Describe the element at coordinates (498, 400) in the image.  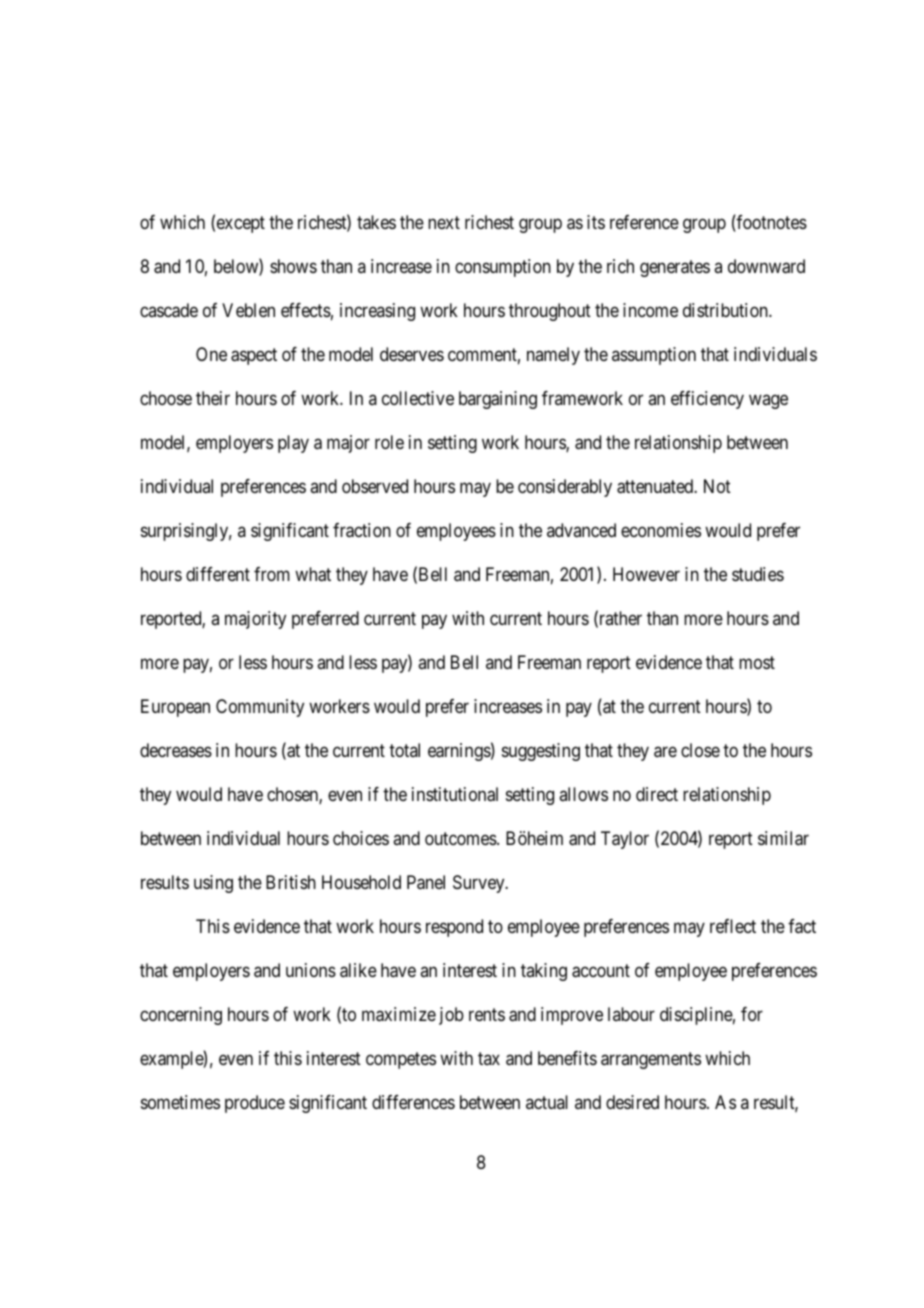
I see `bargaining` at that location.
